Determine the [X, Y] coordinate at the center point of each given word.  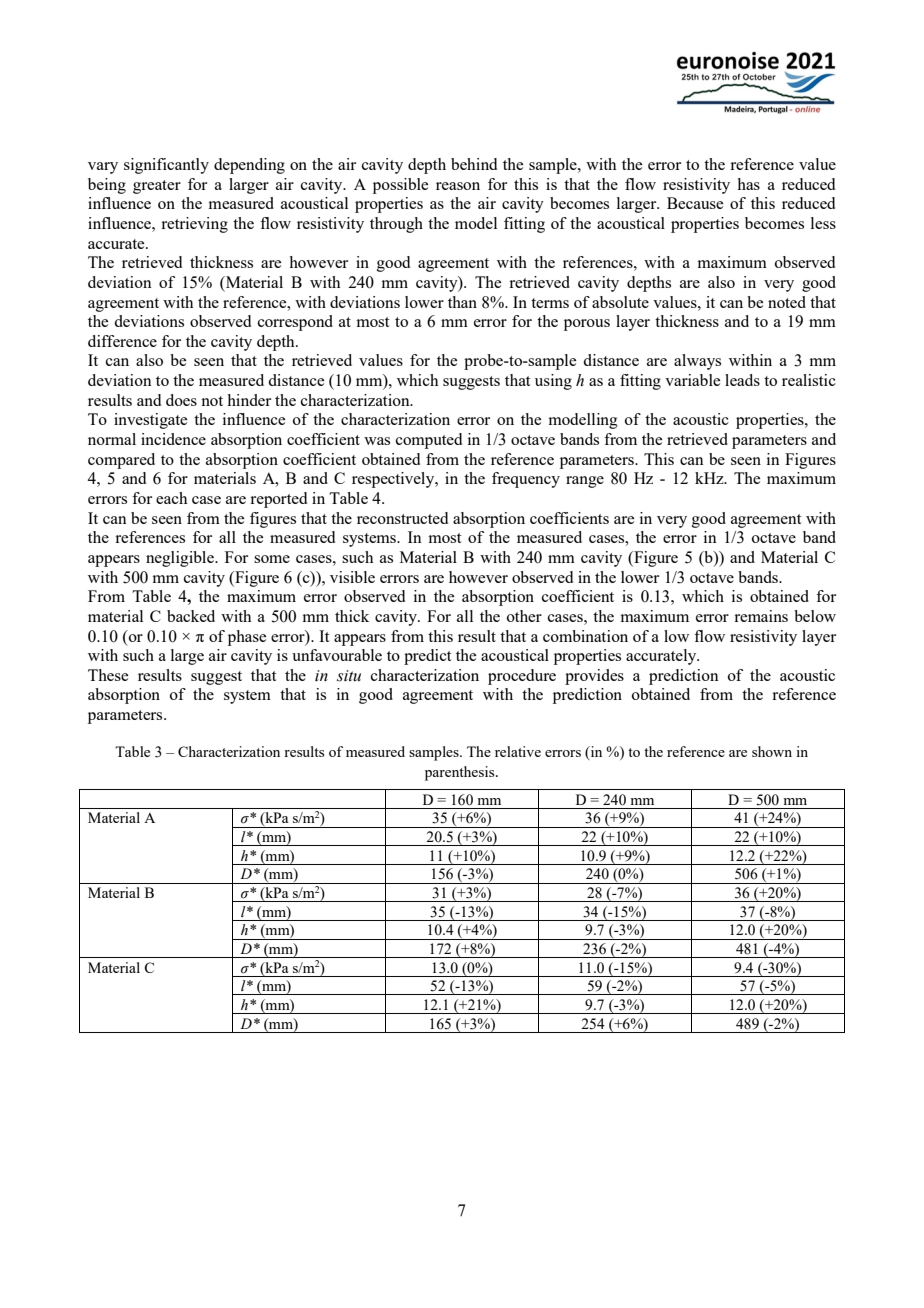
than [462, 302]
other [524, 616]
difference [122, 341]
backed [191, 616]
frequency [526, 480]
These [108, 675]
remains [761, 616]
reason [458, 186]
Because [695, 203]
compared [121, 461]
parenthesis [461, 773]
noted [787, 302]
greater [157, 187]
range [585, 482]
